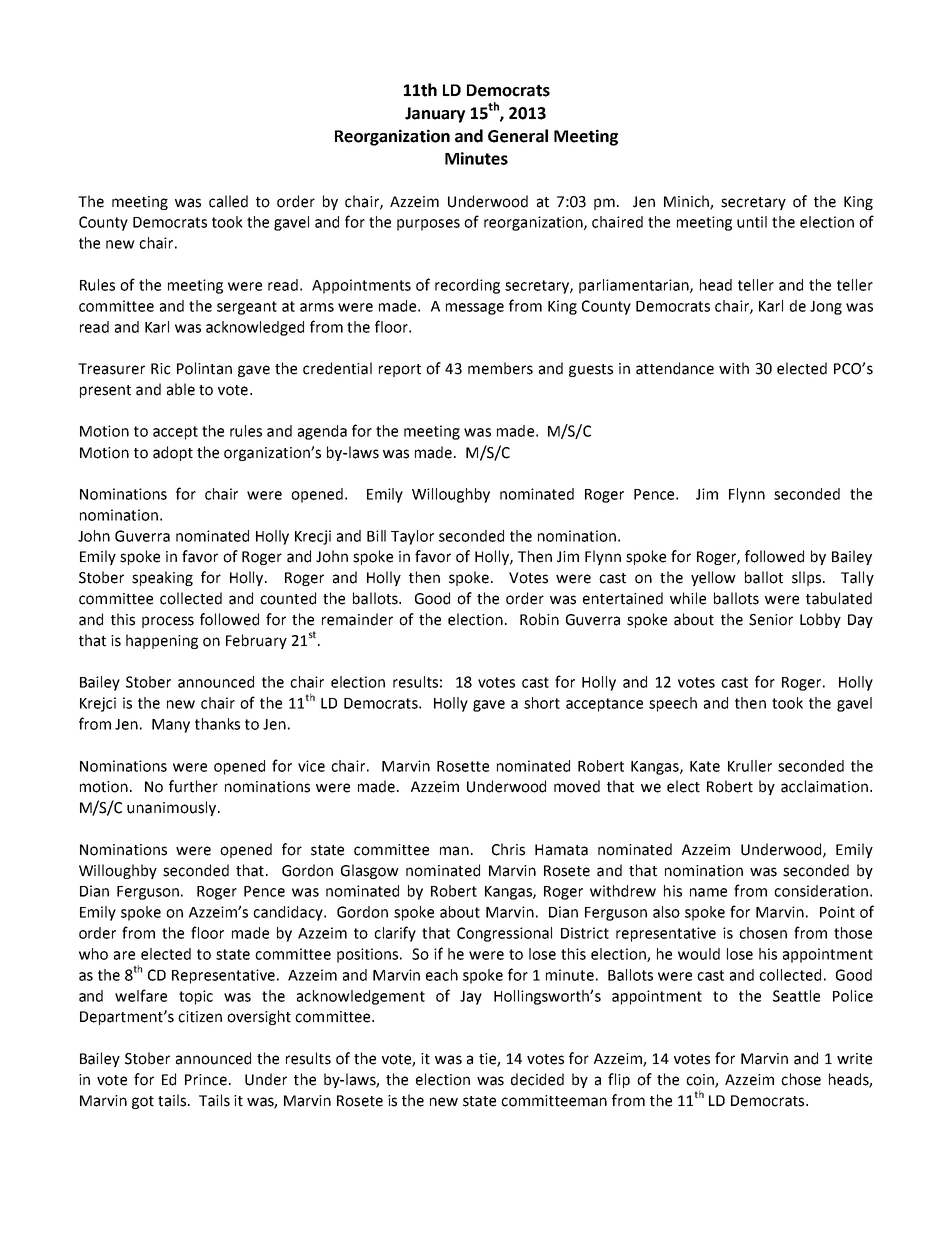 The image size is (952, 1233). Describe the element at coordinates (752, 222) in the document. I see `until` at that location.
